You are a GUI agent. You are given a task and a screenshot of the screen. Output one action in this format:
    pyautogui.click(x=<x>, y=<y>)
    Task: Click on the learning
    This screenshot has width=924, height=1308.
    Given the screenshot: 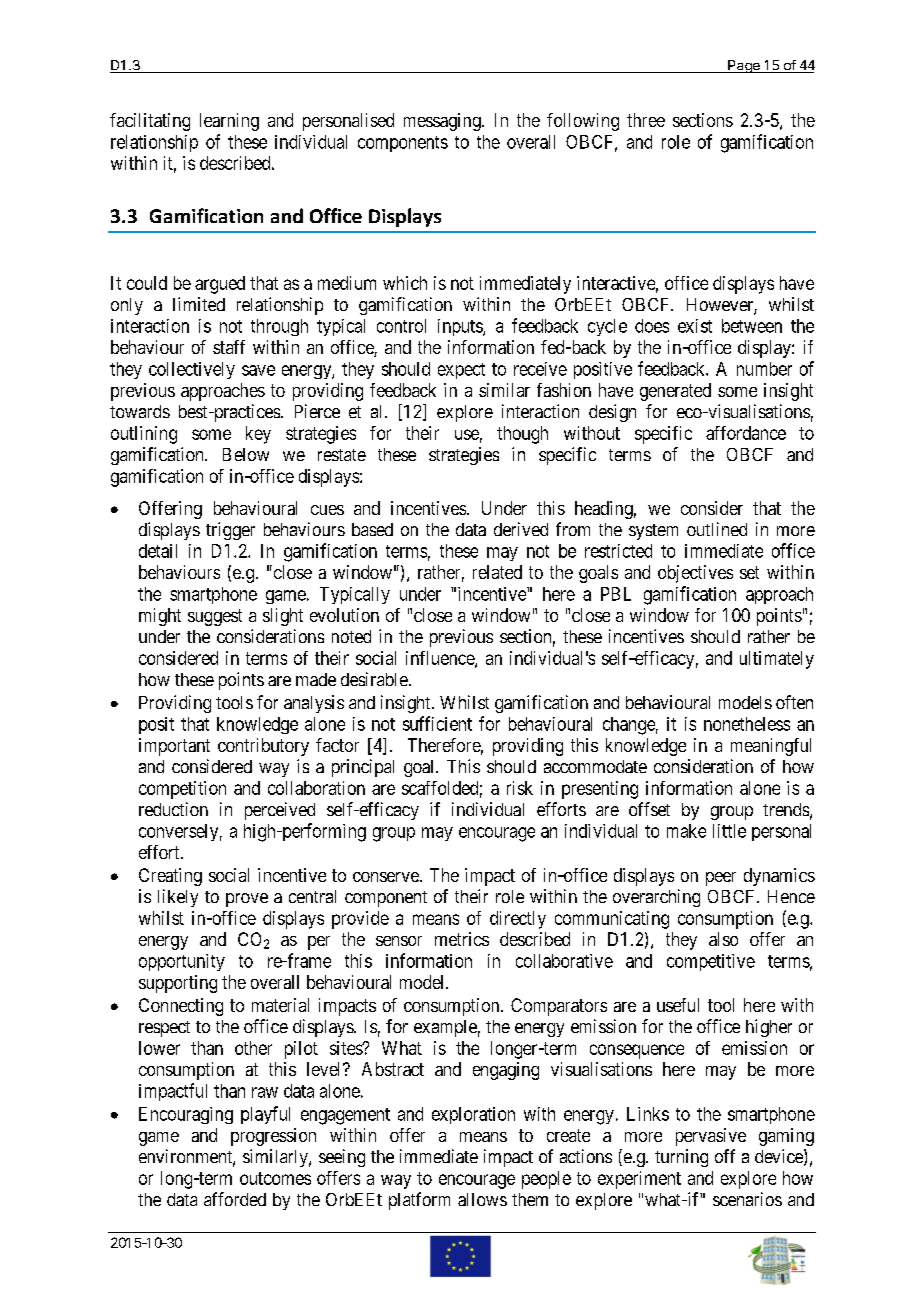 What is the action you would take?
    pyautogui.click(x=229, y=122)
